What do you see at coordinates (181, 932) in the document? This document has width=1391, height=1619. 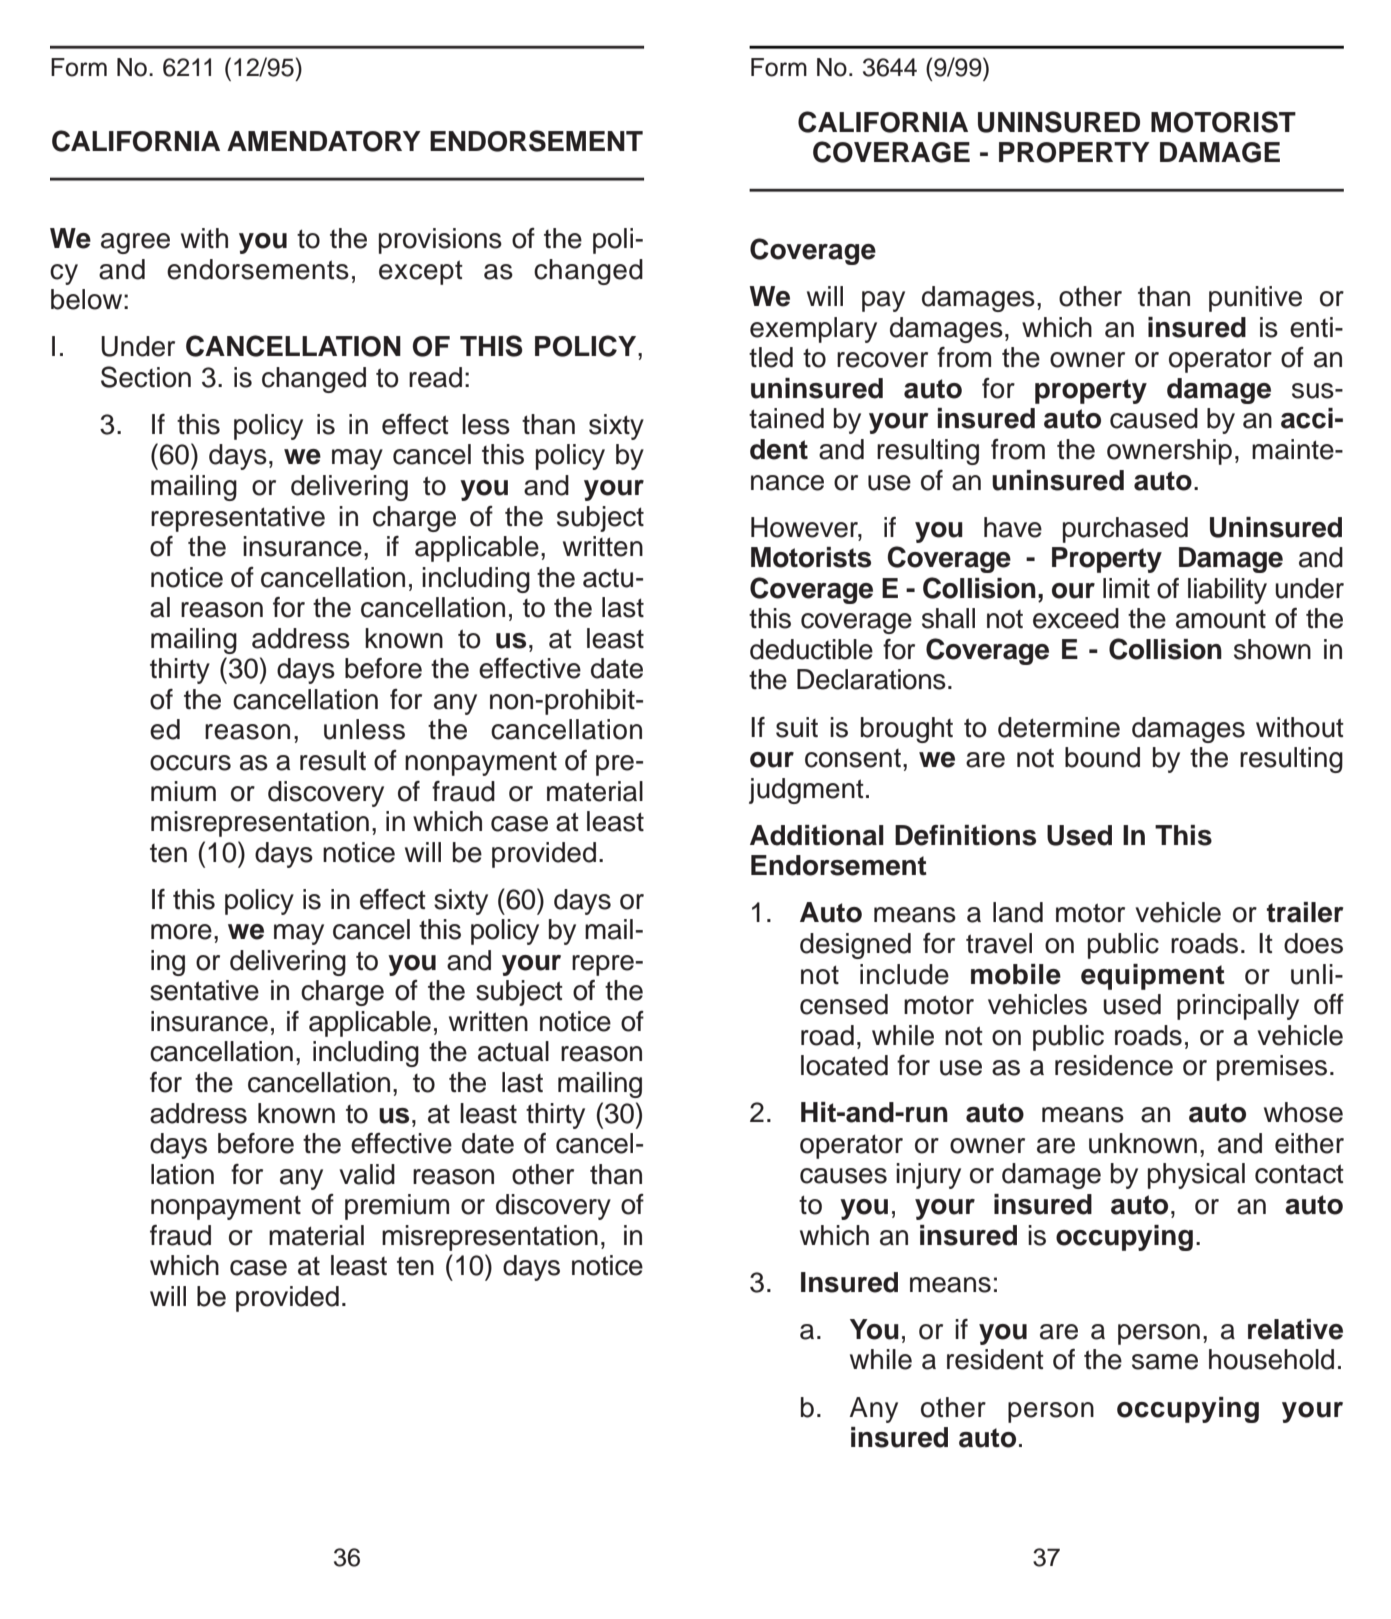 I see `more` at bounding box center [181, 932].
